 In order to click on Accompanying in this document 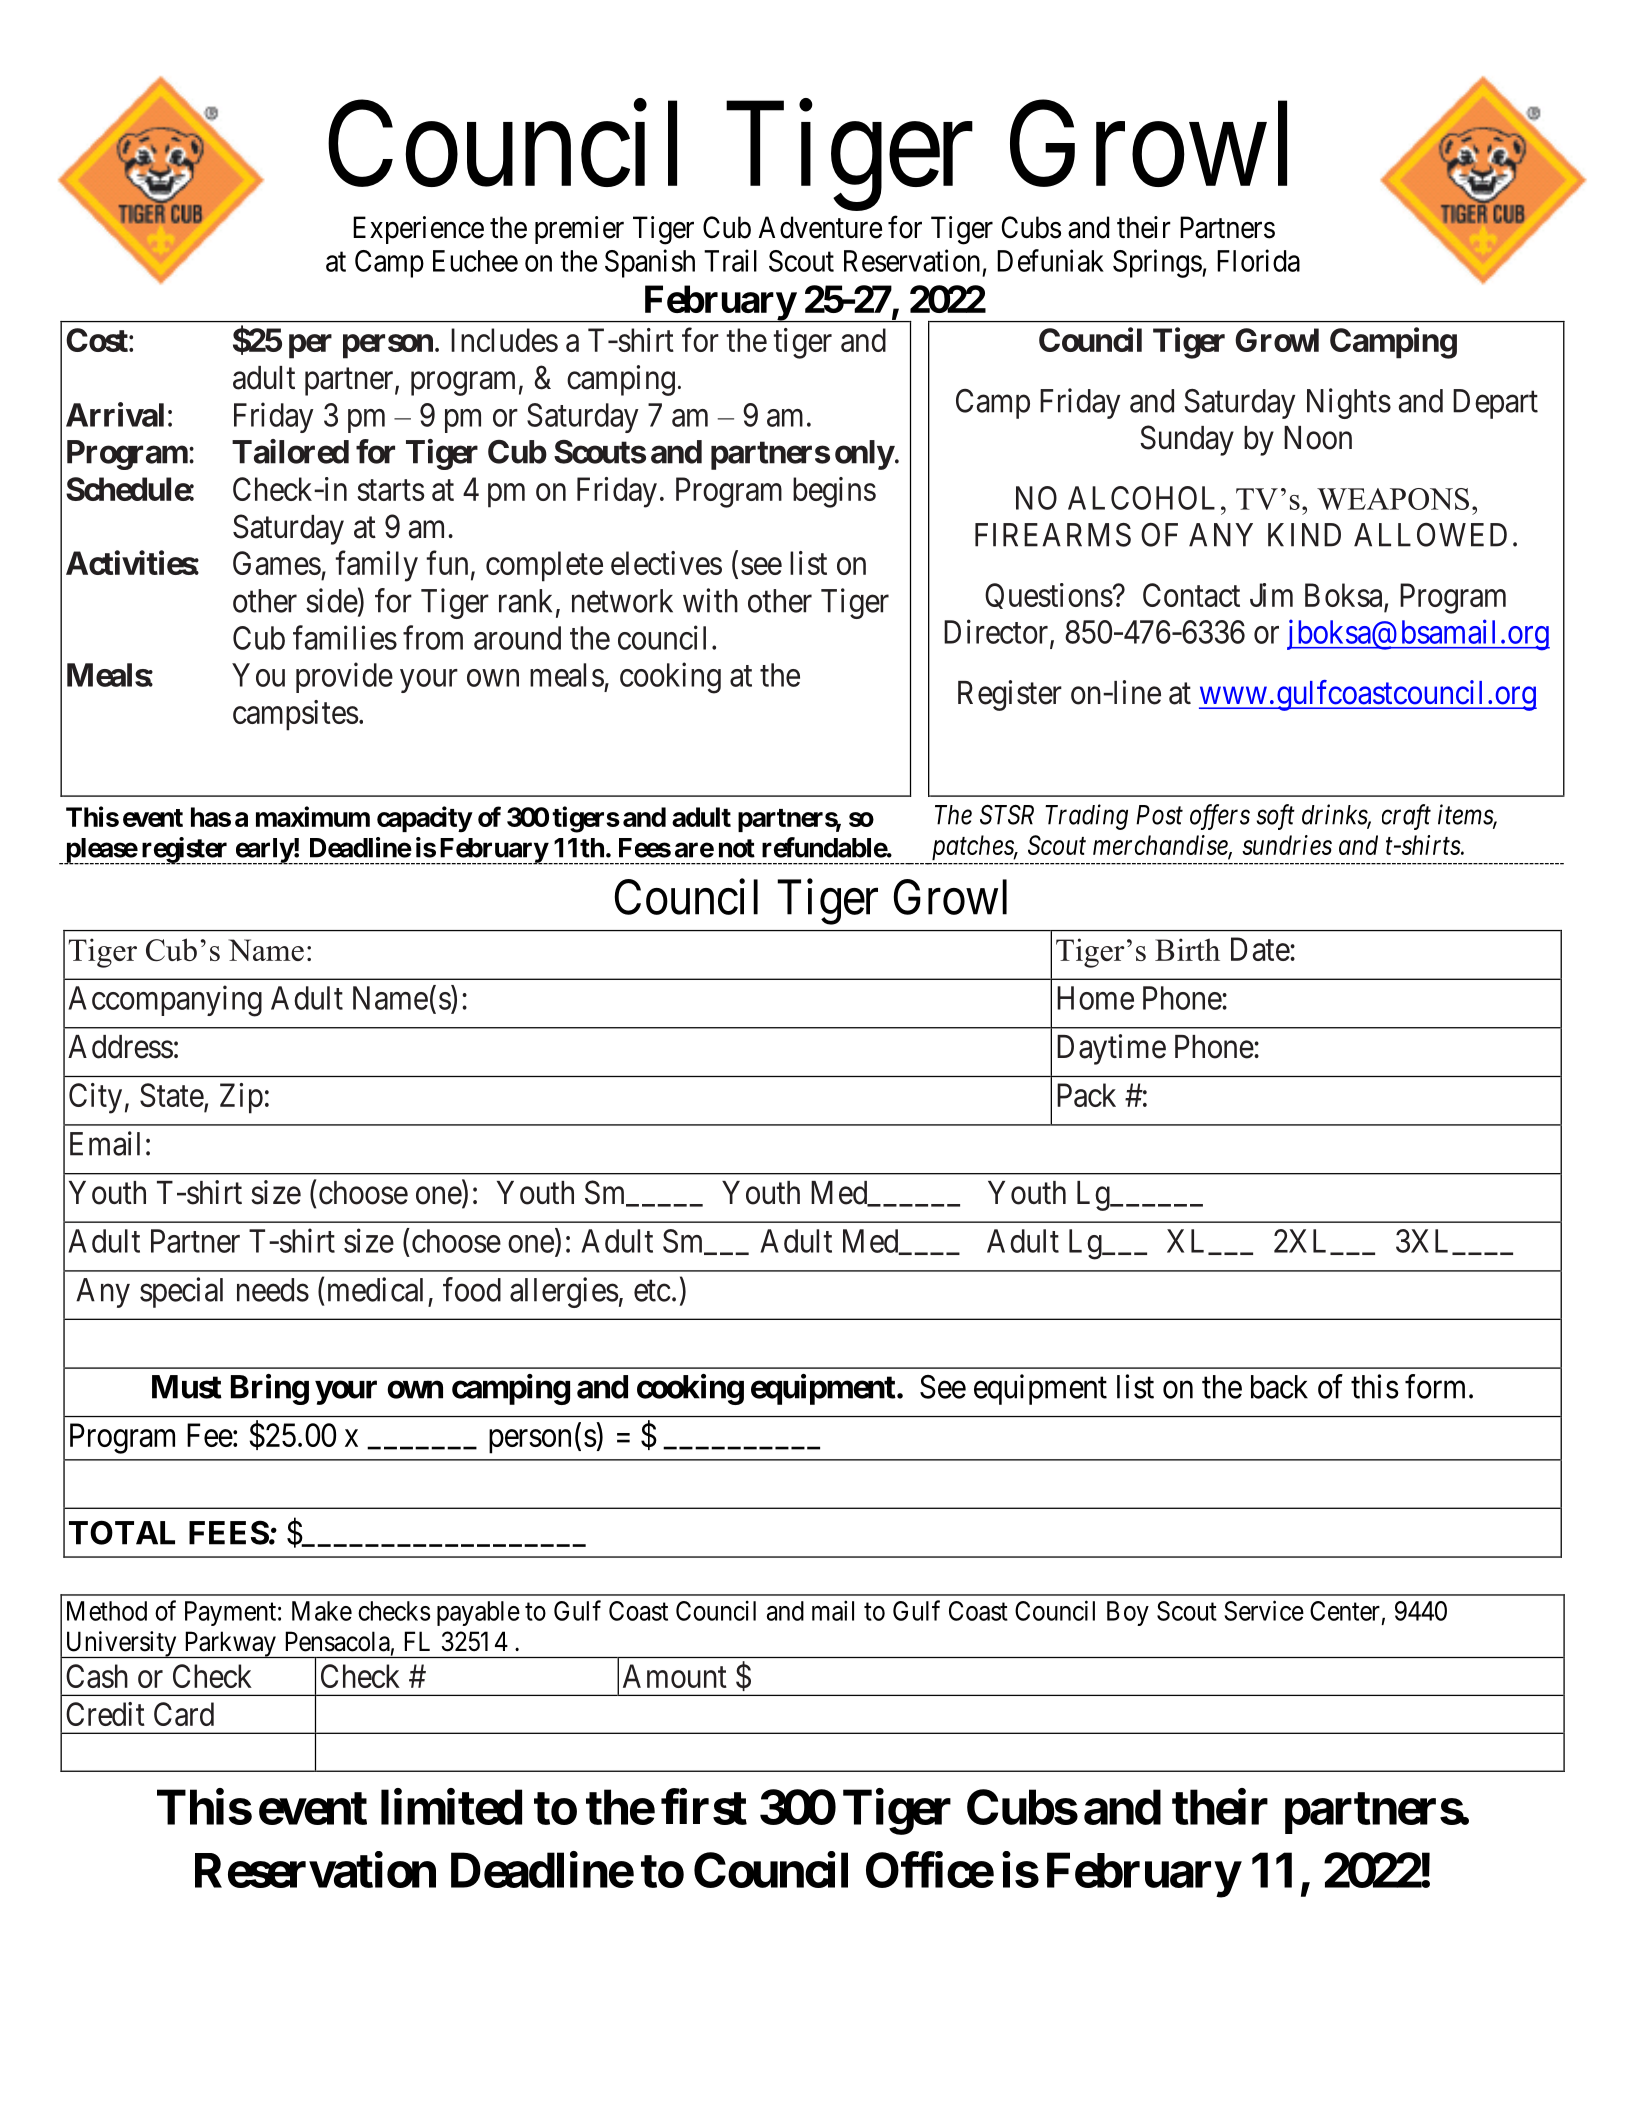, I will do `click(165, 1001)`.
